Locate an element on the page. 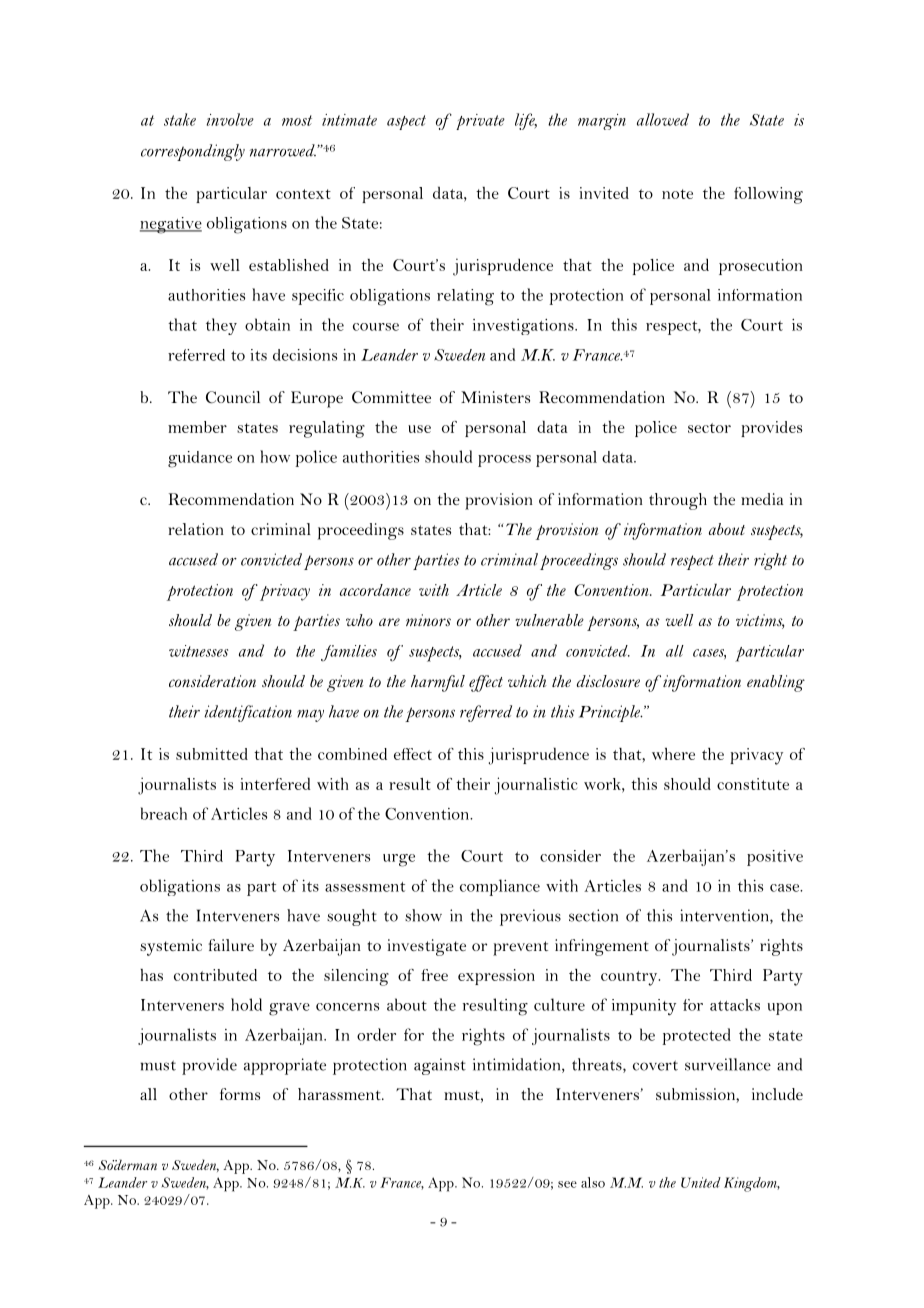 The height and width of the document is (1308, 924). intervention is located at coordinates (725, 916).
